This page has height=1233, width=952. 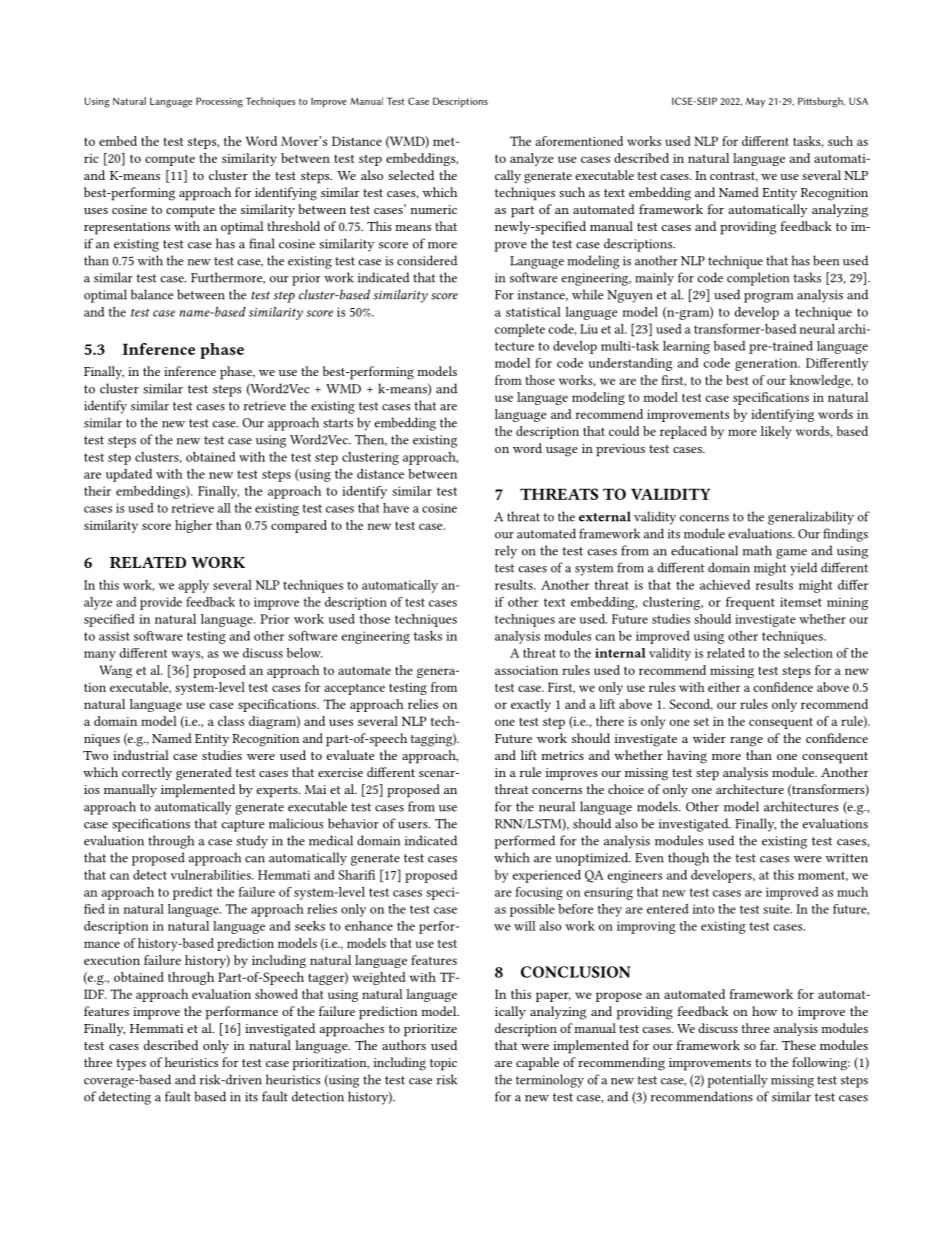 What do you see at coordinates (411, 175) in the page?
I see `selected` at bounding box center [411, 175].
